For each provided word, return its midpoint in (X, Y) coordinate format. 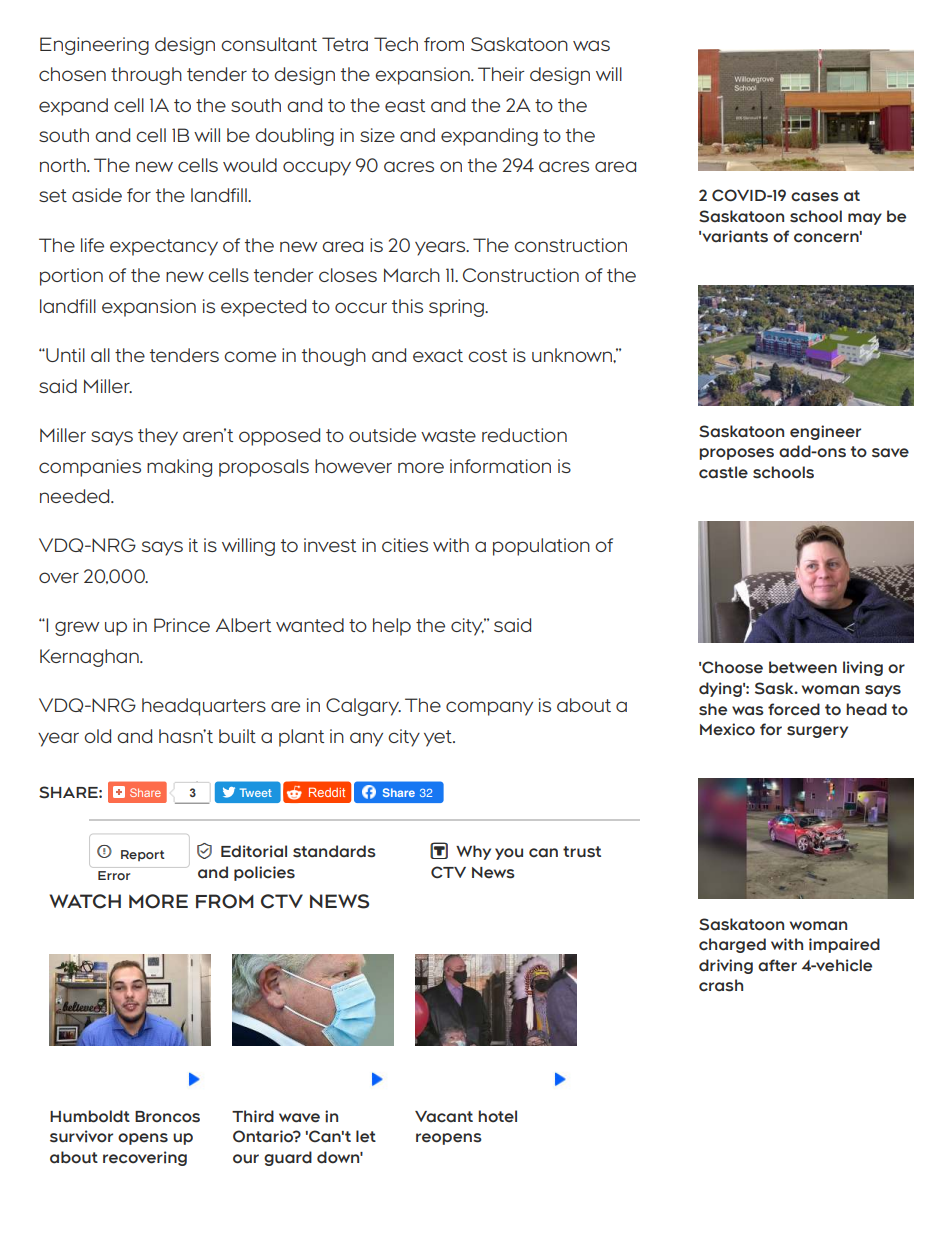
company (489, 708)
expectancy (164, 247)
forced (794, 709)
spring (457, 308)
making (179, 468)
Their (501, 74)
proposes (736, 454)
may (865, 219)
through (146, 76)
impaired (844, 945)
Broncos (167, 1117)
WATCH (85, 901)
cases (815, 197)
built (237, 736)
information (500, 466)
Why (473, 852)
